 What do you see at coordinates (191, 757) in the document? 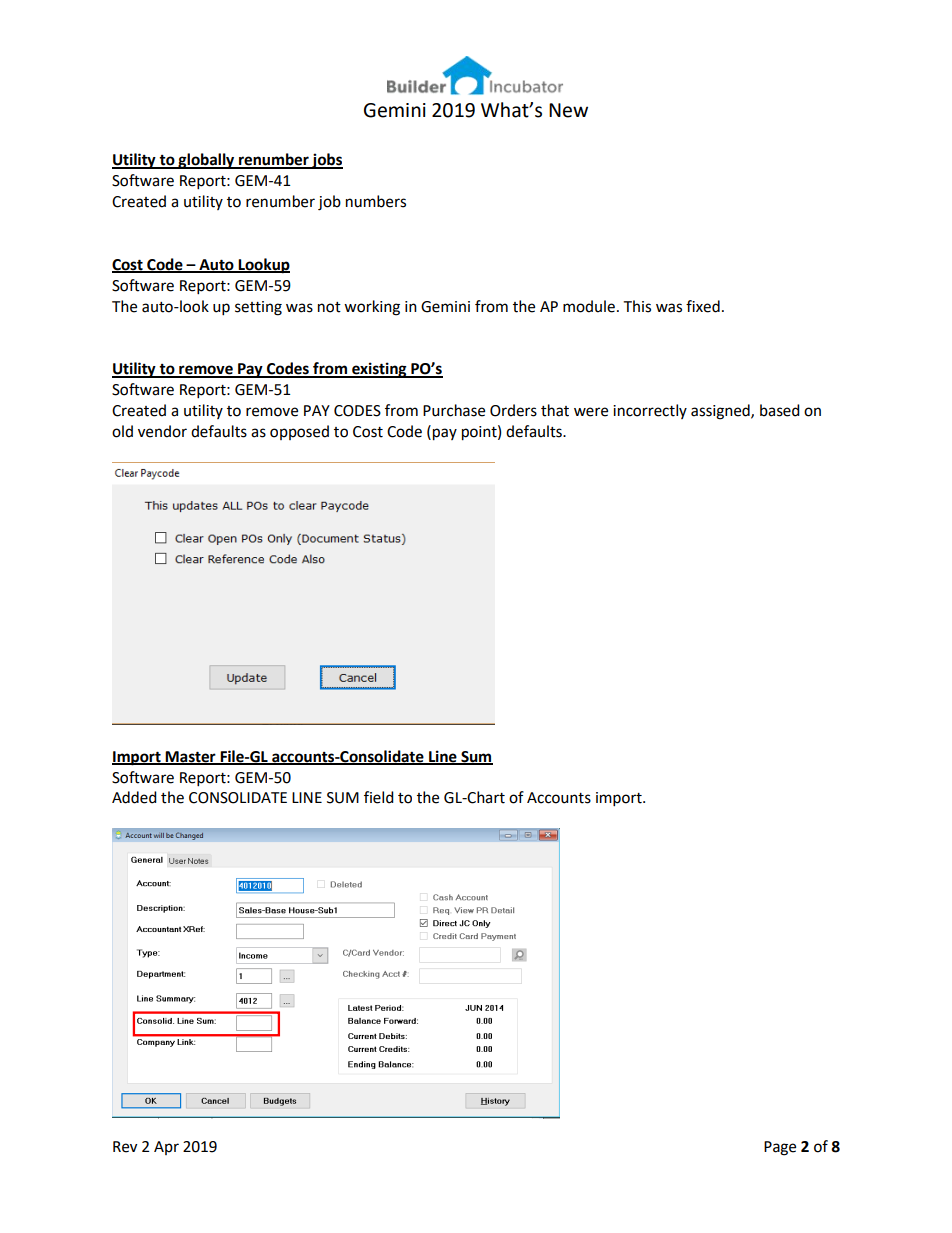
I see `Master` at bounding box center [191, 757].
